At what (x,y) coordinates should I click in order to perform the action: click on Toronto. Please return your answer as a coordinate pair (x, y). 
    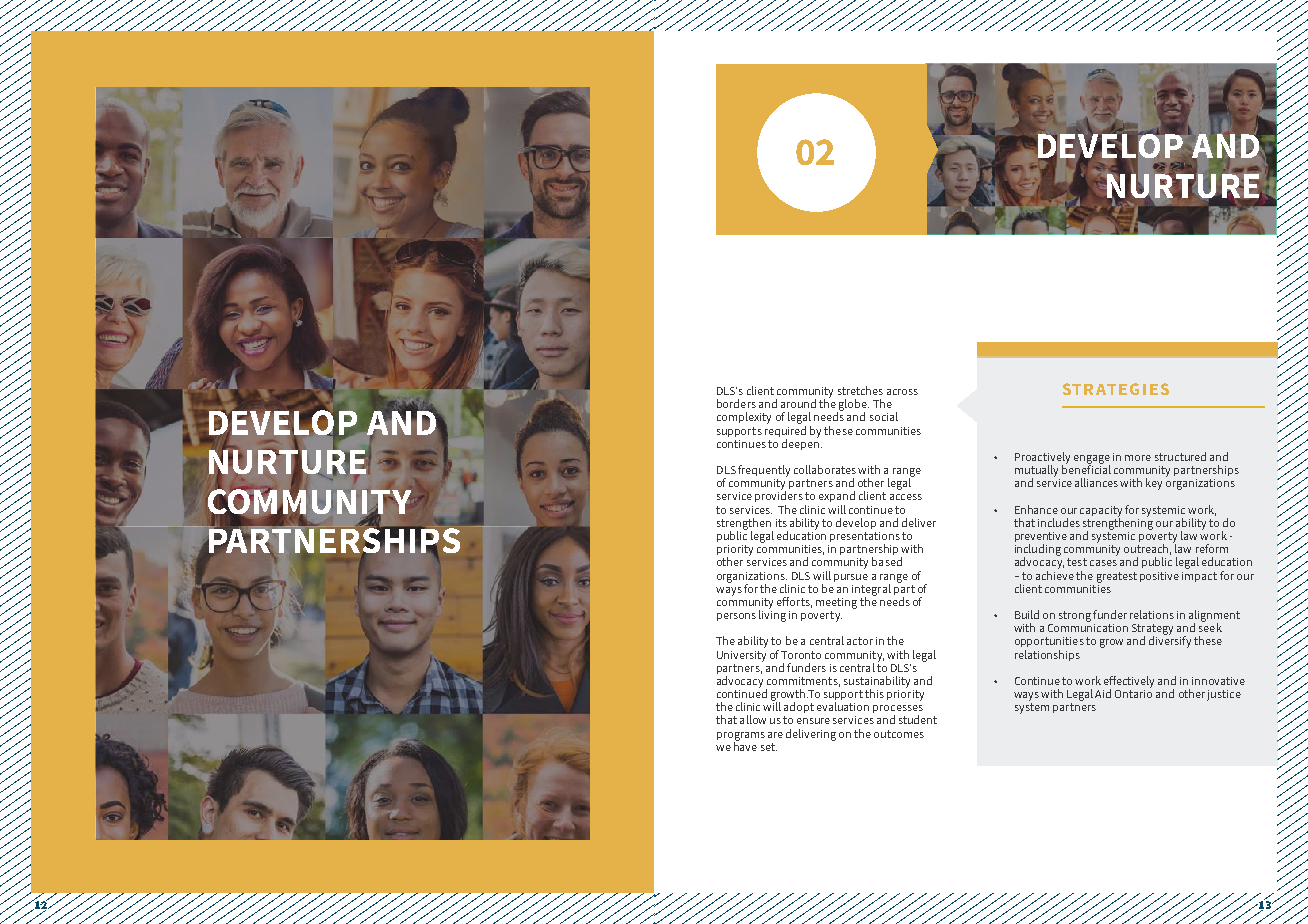
    Looking at the image, I should click on (801, 655).
